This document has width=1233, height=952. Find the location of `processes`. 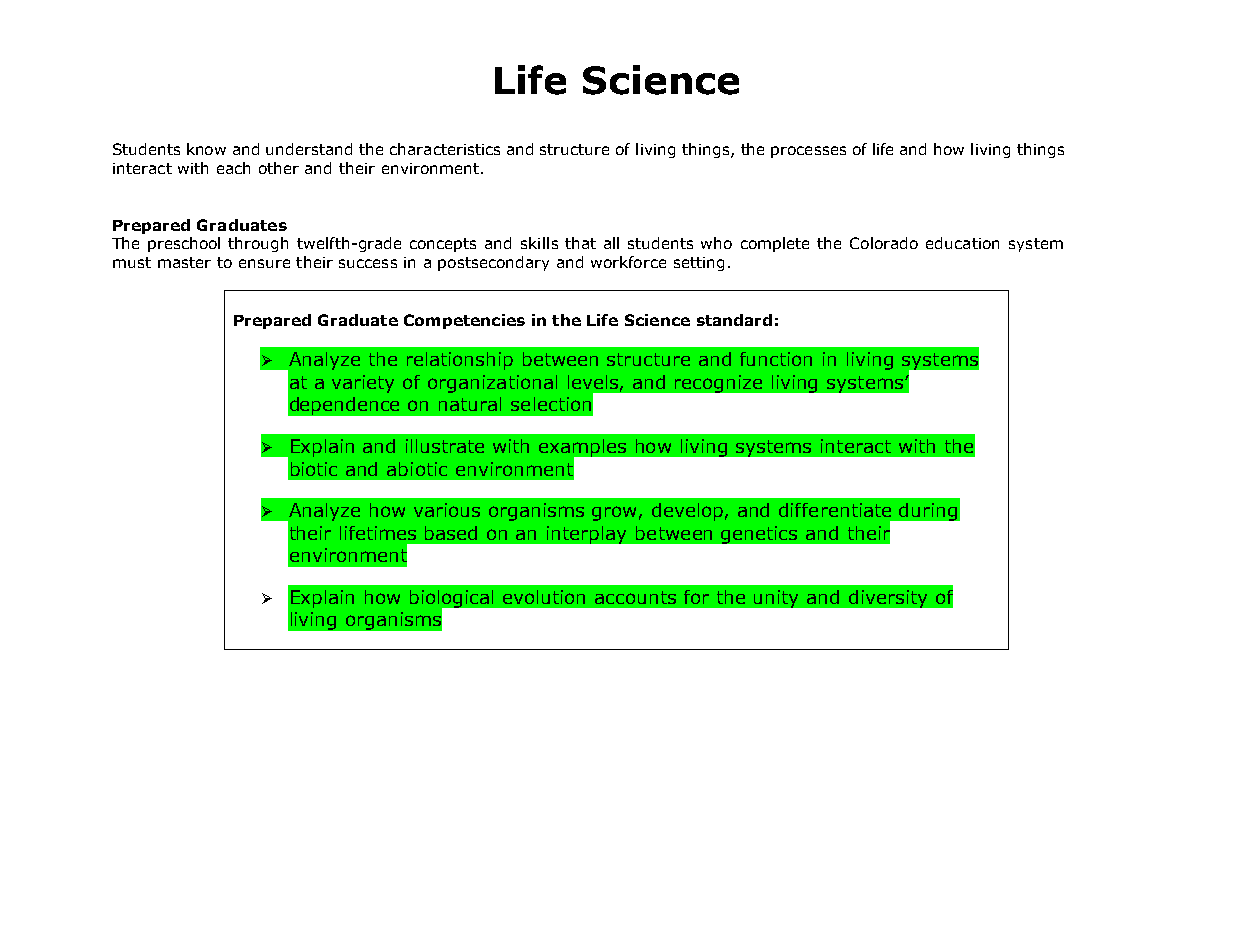

processes is located at coordinates (808, 152).
